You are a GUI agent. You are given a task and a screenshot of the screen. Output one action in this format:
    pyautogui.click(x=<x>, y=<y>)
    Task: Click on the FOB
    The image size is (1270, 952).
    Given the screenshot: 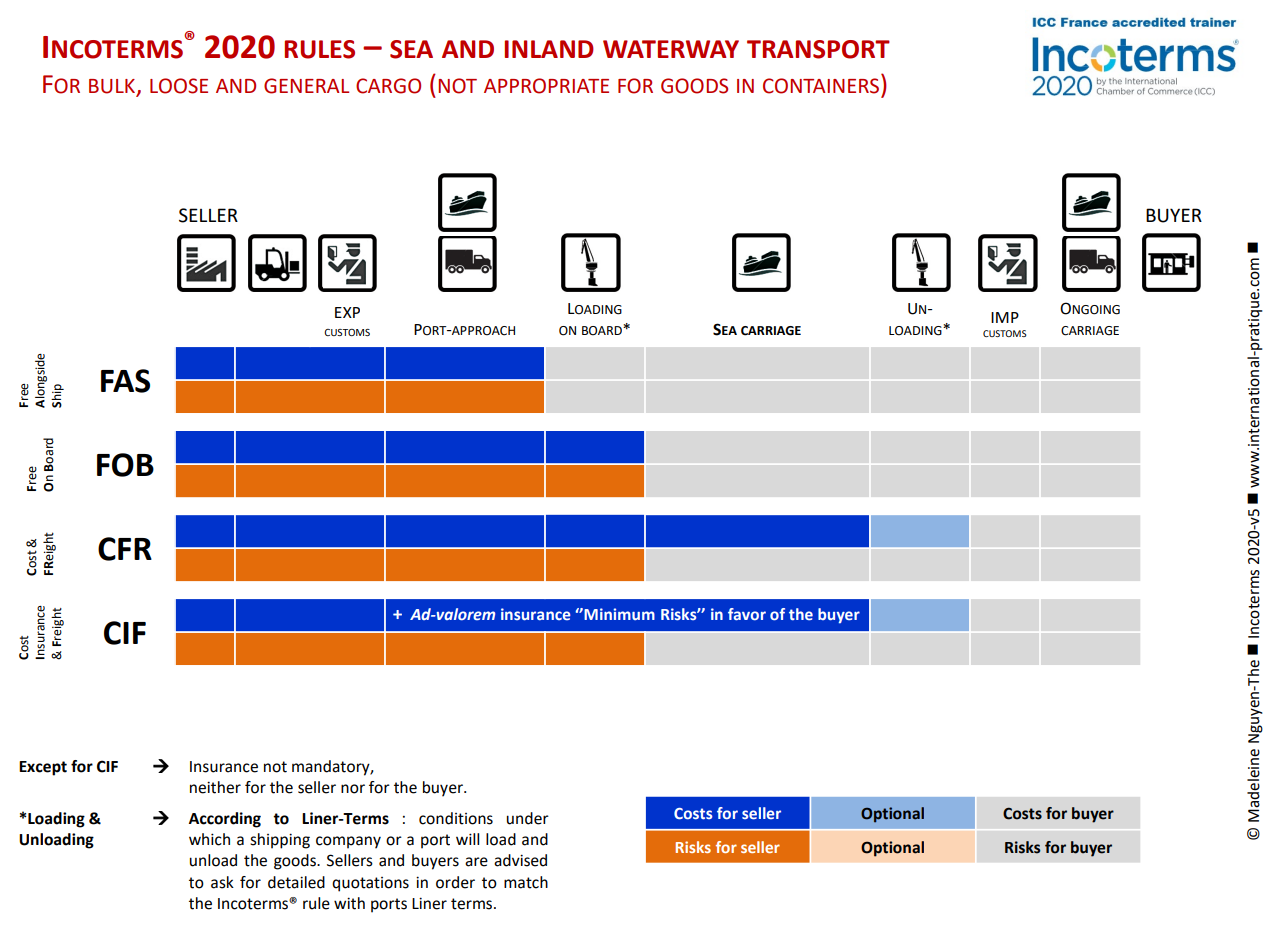 What is the action you would take?
    pyautogui.click(x=125, y=465)
